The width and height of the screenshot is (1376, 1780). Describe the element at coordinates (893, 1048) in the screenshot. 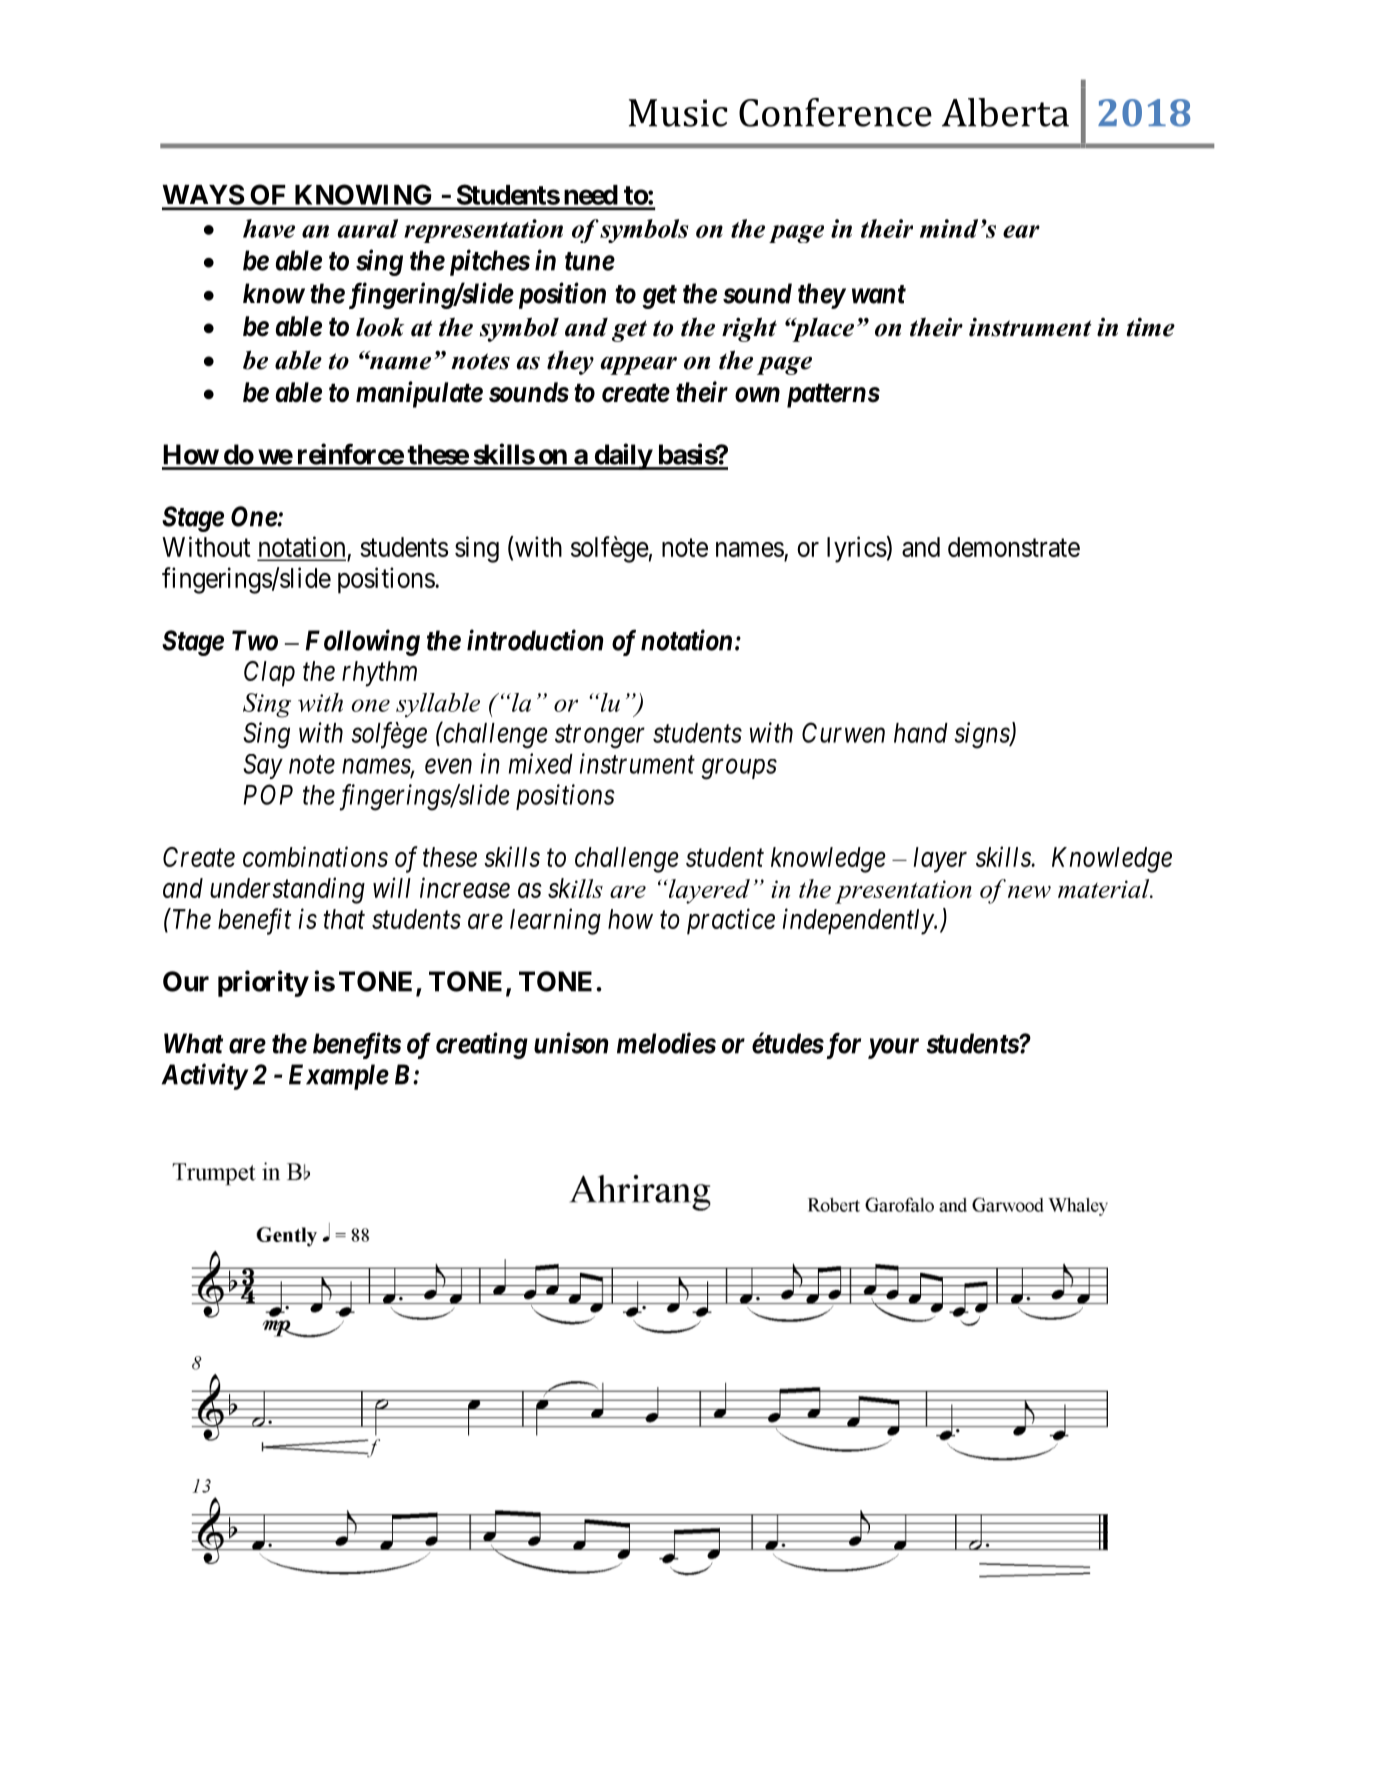

I see `your` at that location.
